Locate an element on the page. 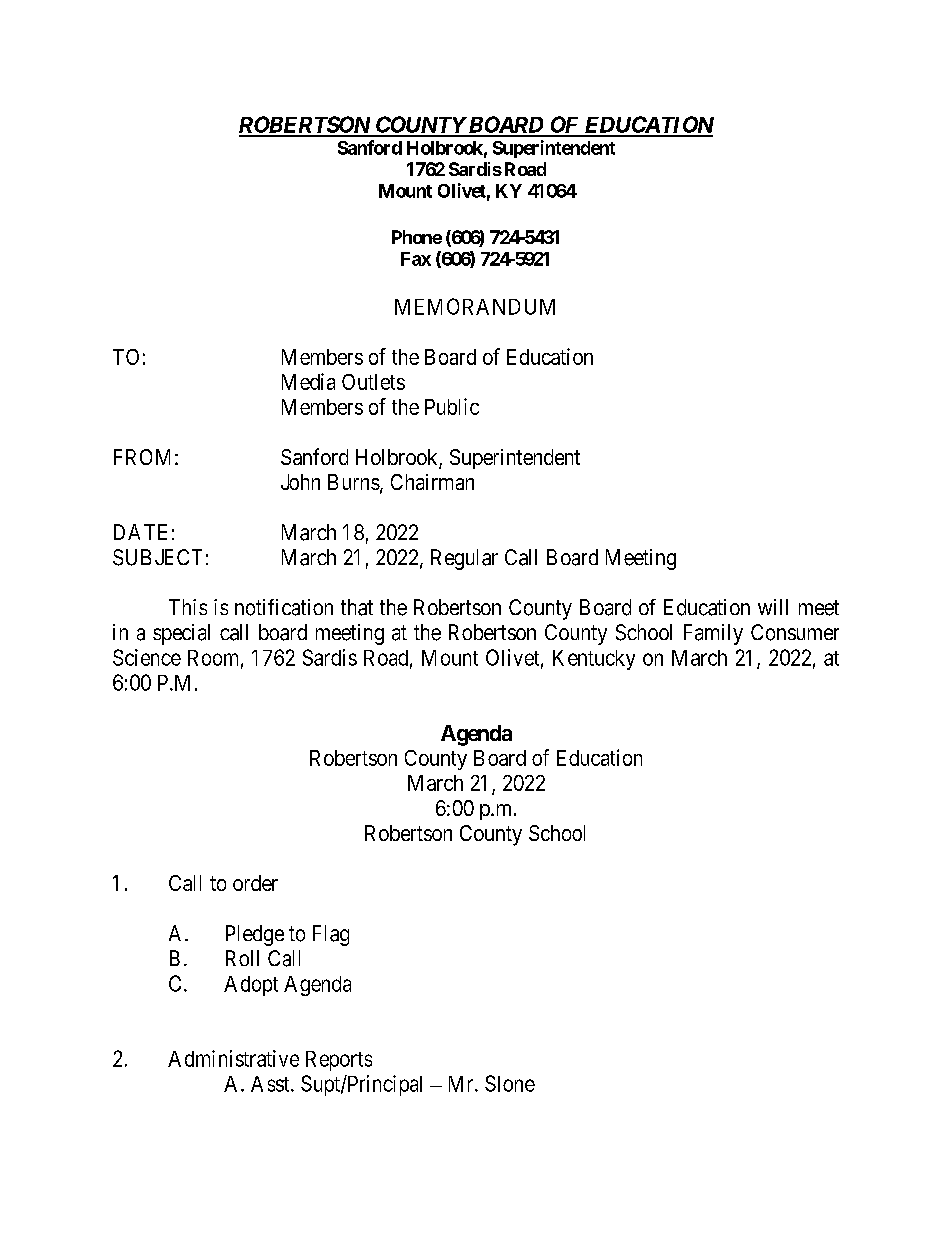  Family is located at coordinates (713, 634).
